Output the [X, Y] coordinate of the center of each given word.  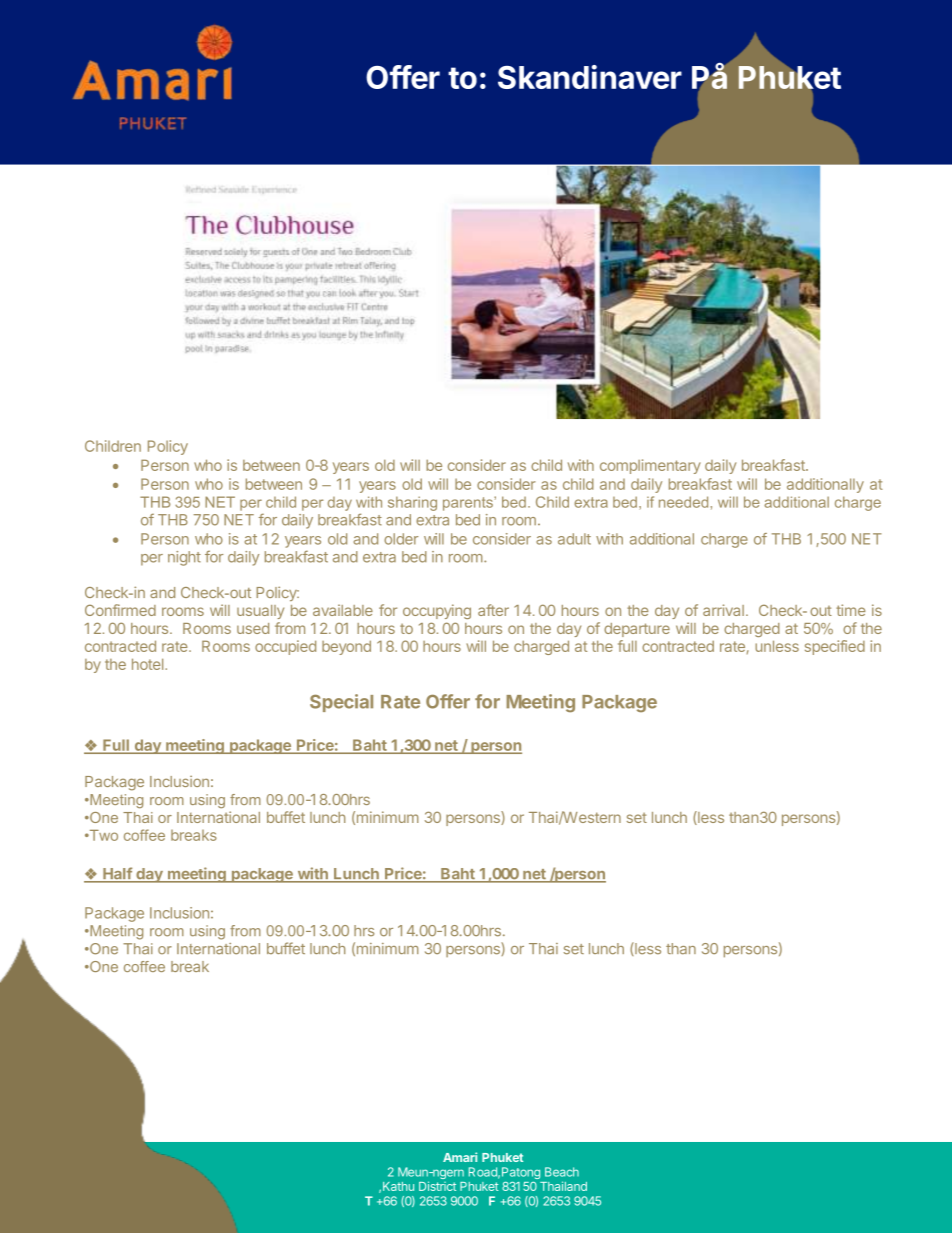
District [437, 1186]
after [493, 610]
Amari [460, 1157]
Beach [562, 1172]
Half [117, 874]
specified [835, 647]
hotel [149, 664]
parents [469, 504]
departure [637, 630]
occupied [285, 647]
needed [683, 502]
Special [341, 703]
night [184, 558]
